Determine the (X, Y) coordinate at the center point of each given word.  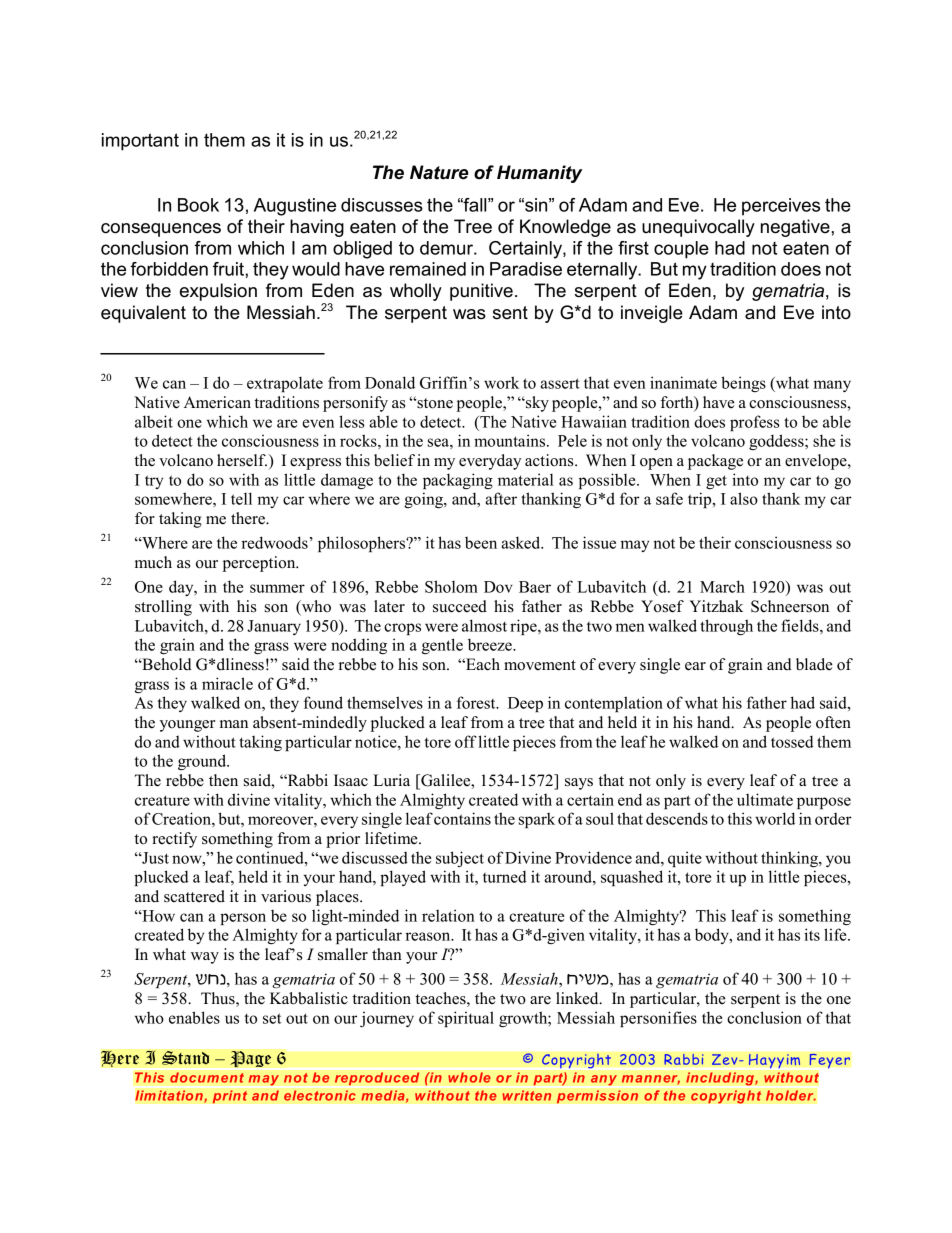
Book (198, 205)
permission (597, 1097)
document (207, 1077)
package (715, 462)
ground (203, 762)
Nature (439, 172)
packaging (458, 481)
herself (242, 460)
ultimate (765, 799)
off (466, 741)
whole (469, 1077)
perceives (781, 207)
